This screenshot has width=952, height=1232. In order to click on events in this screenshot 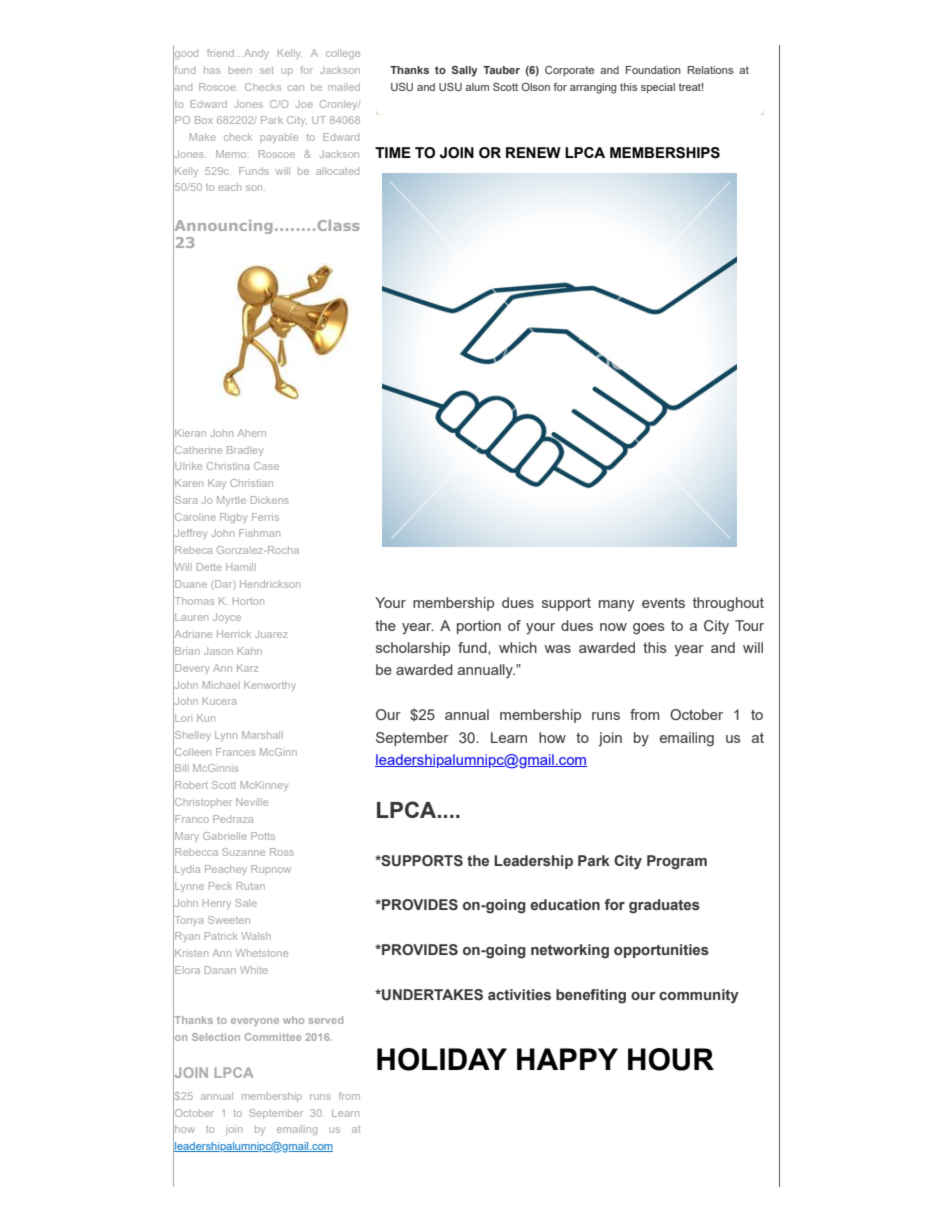, I will do `click(663, 603)`.
